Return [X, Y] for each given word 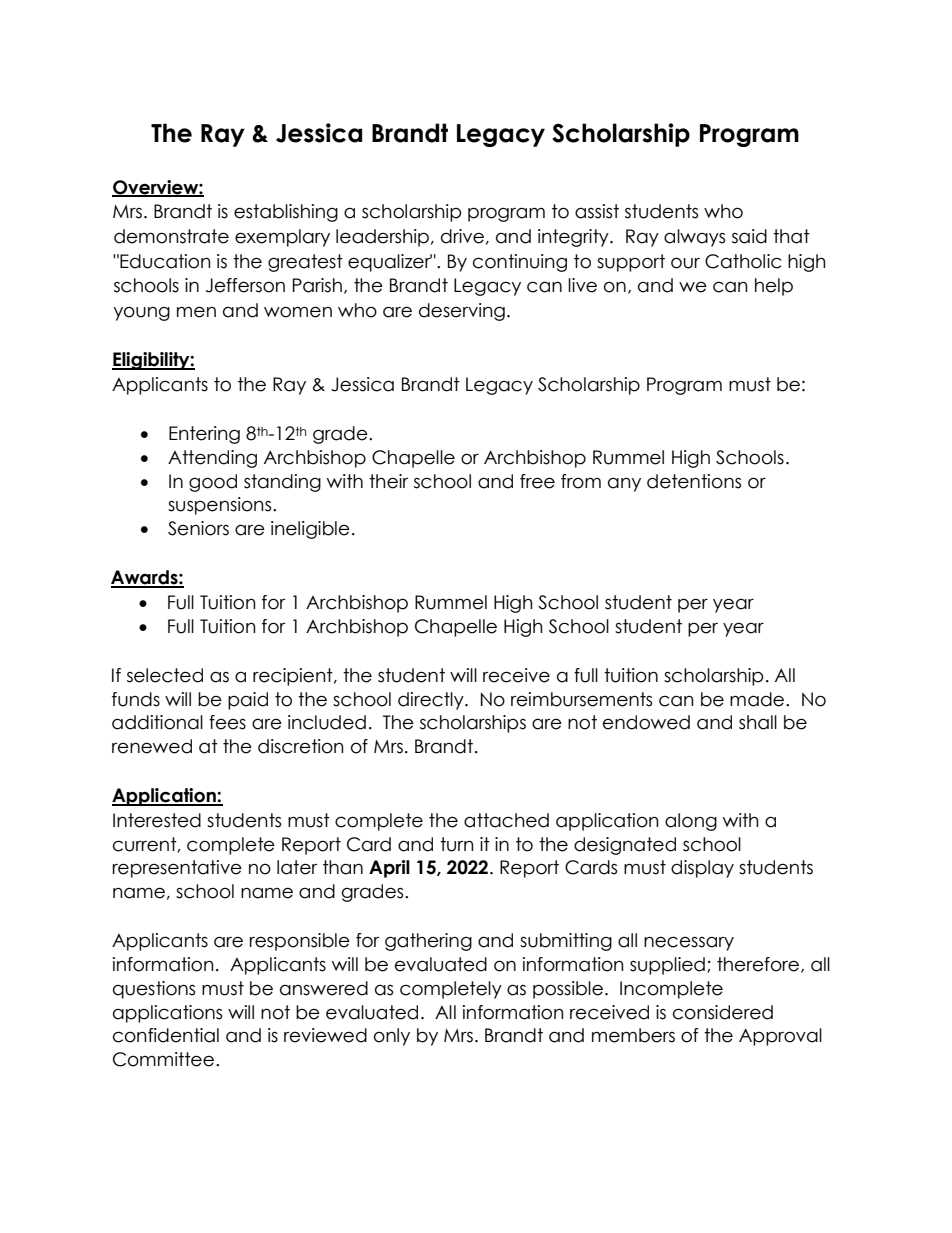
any [624, 484]
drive [462, 236]
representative [177, 869]
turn [457, 844]
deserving [462, 312]
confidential [166, 1035]
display [702, 869]
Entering [204, 435]
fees [227, 722]
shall [758, 722]
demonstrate [171, 236]
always [694, 238]
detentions [694, 481]
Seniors [198, 528]
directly [432, 701]
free [537, 481]
